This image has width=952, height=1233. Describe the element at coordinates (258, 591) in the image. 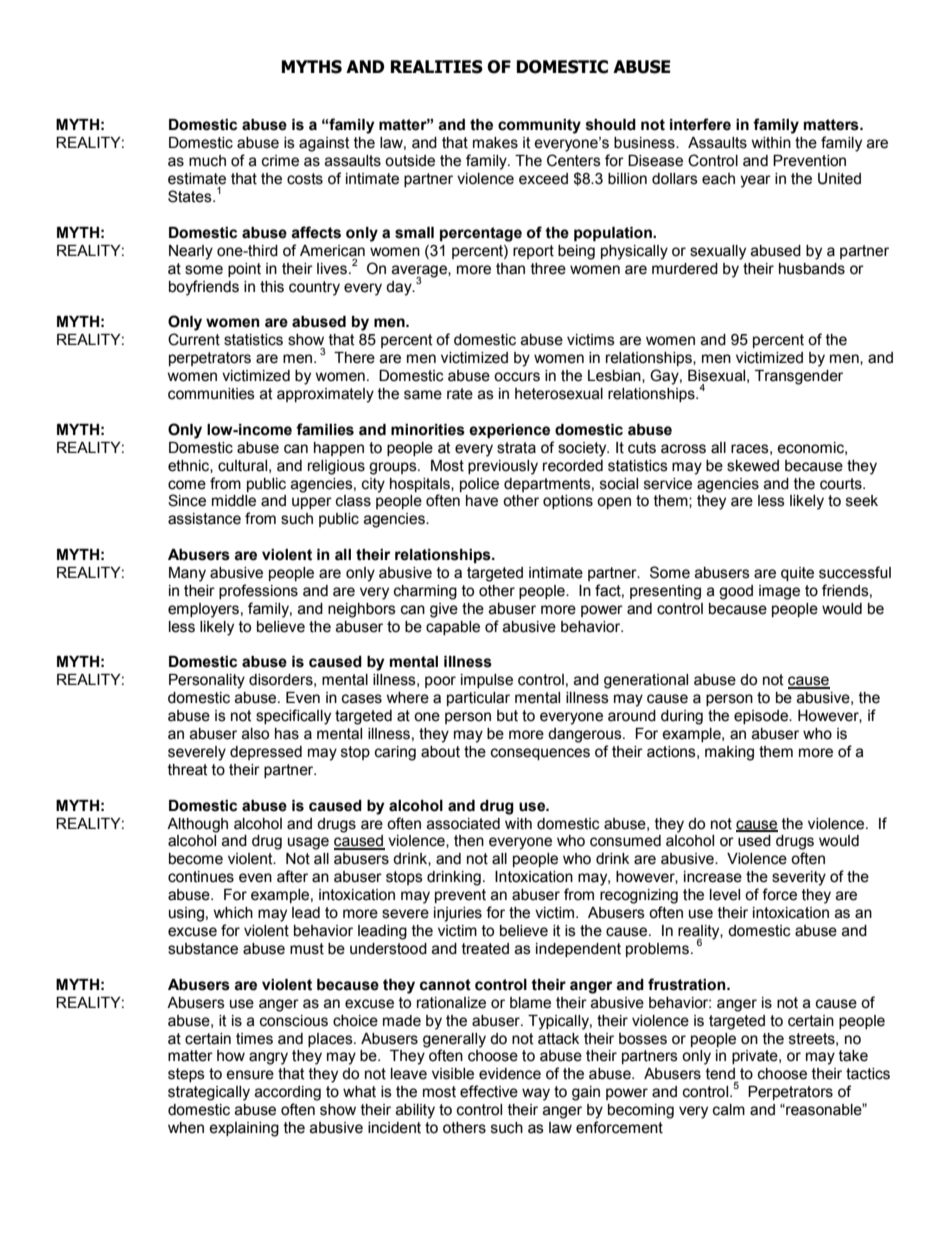

I see `professions` at that location.
